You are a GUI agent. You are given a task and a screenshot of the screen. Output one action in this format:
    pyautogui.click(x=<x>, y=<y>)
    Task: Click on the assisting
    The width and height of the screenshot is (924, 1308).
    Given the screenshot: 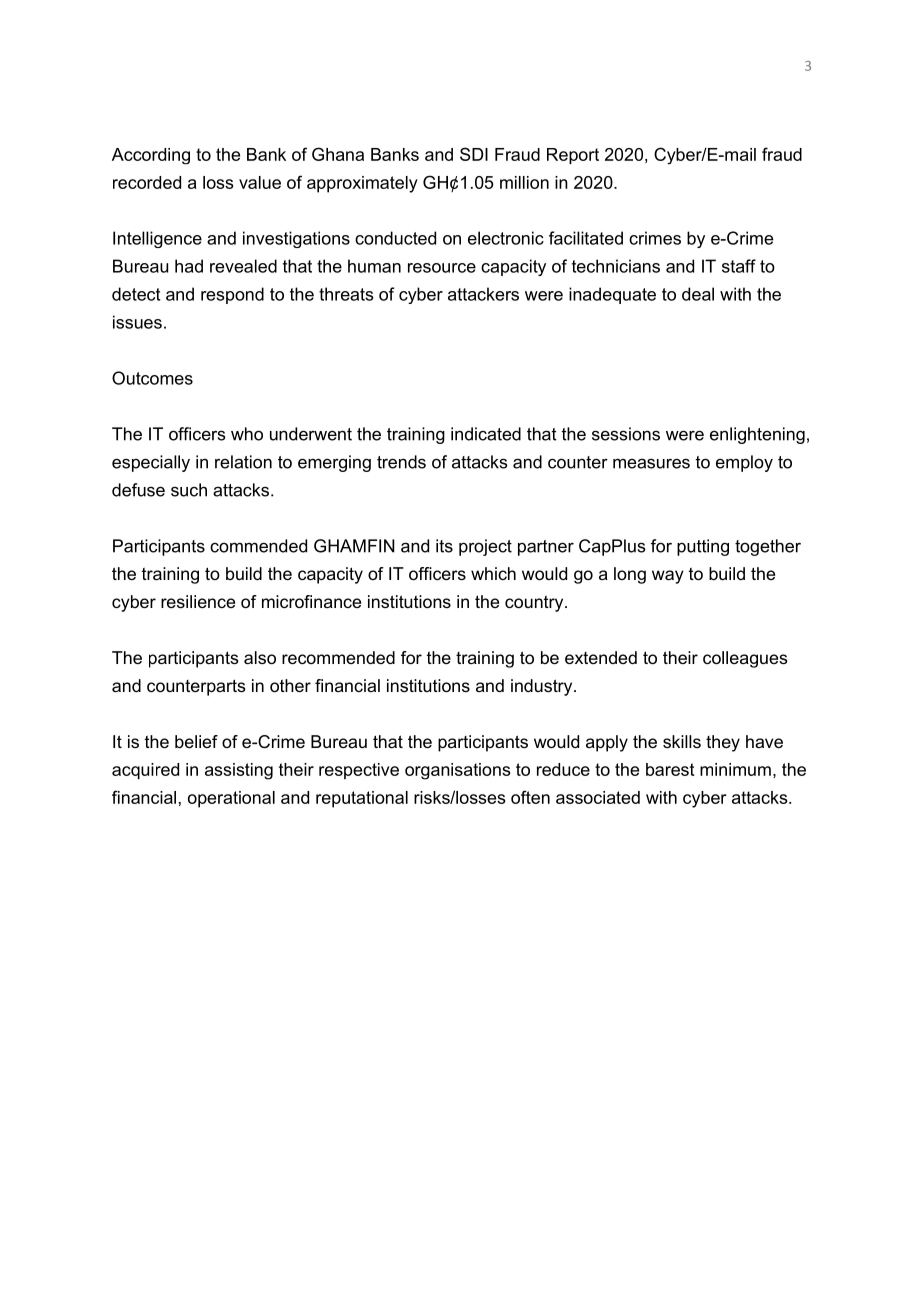 What is the action you would take?
    pyautogui.click(x=239, y=771)
